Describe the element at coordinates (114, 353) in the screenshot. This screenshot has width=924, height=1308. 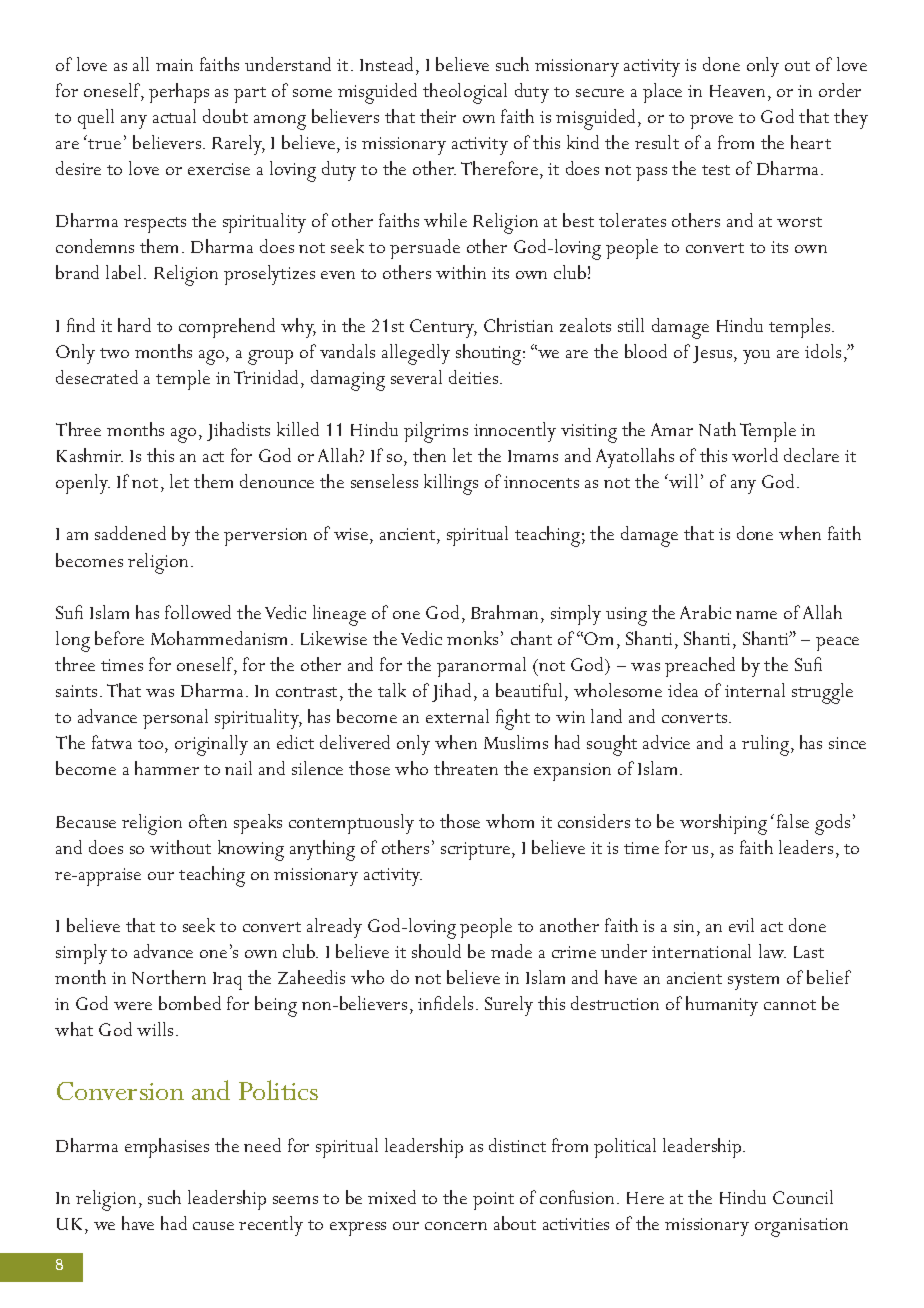
I see `two` at that location.
